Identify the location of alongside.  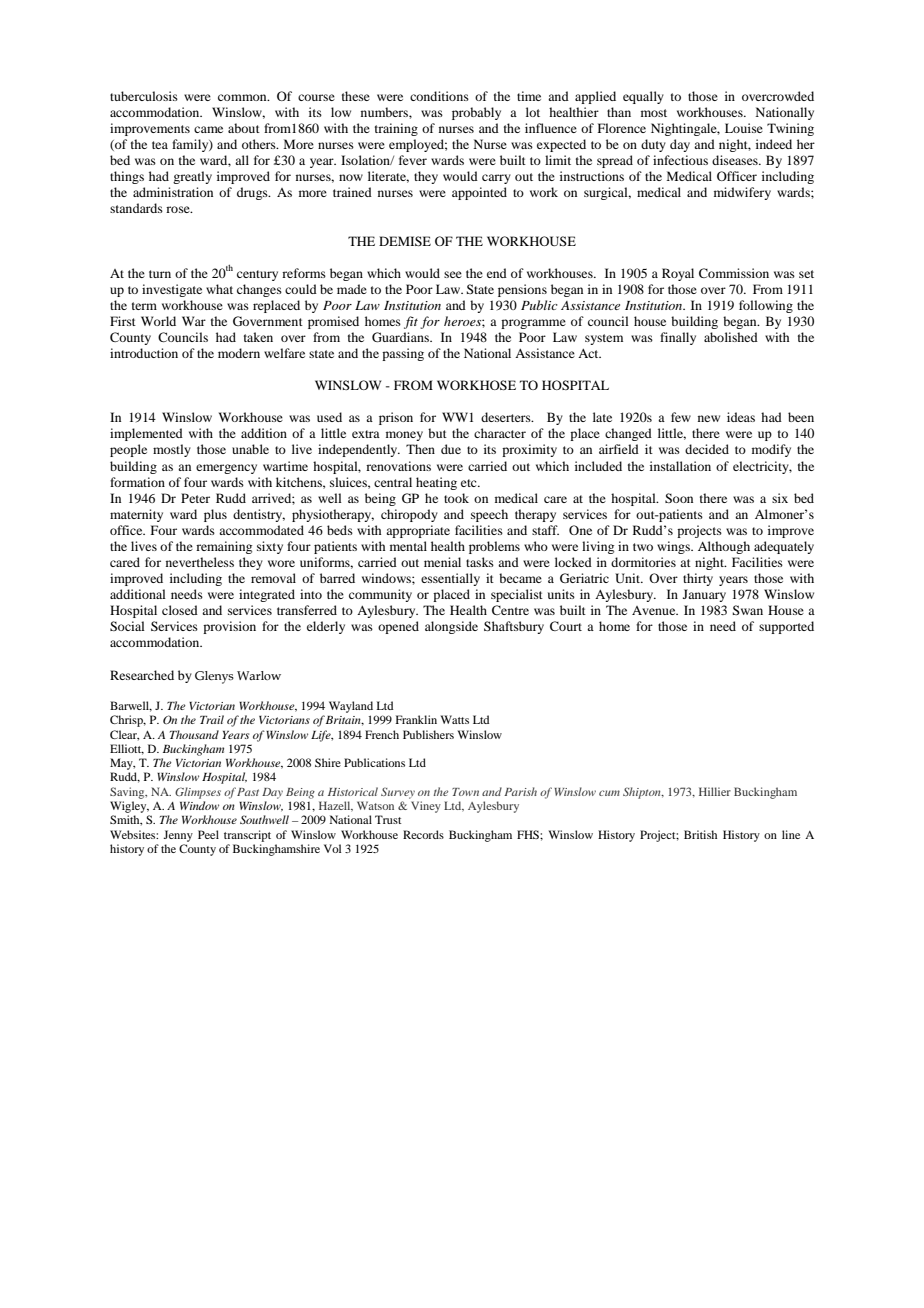
(451, 627).
